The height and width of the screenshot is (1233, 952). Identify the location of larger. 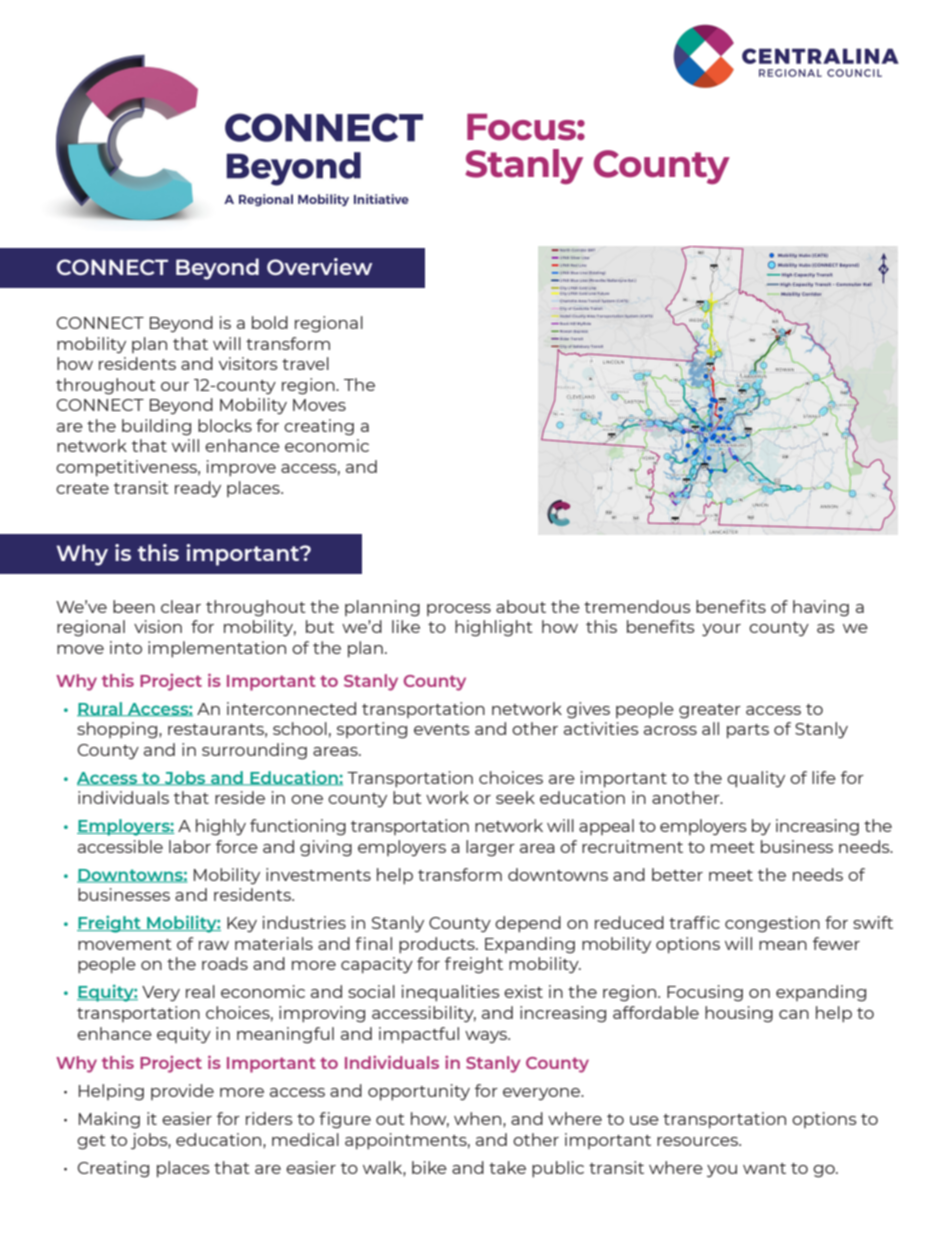
(490, 848).
